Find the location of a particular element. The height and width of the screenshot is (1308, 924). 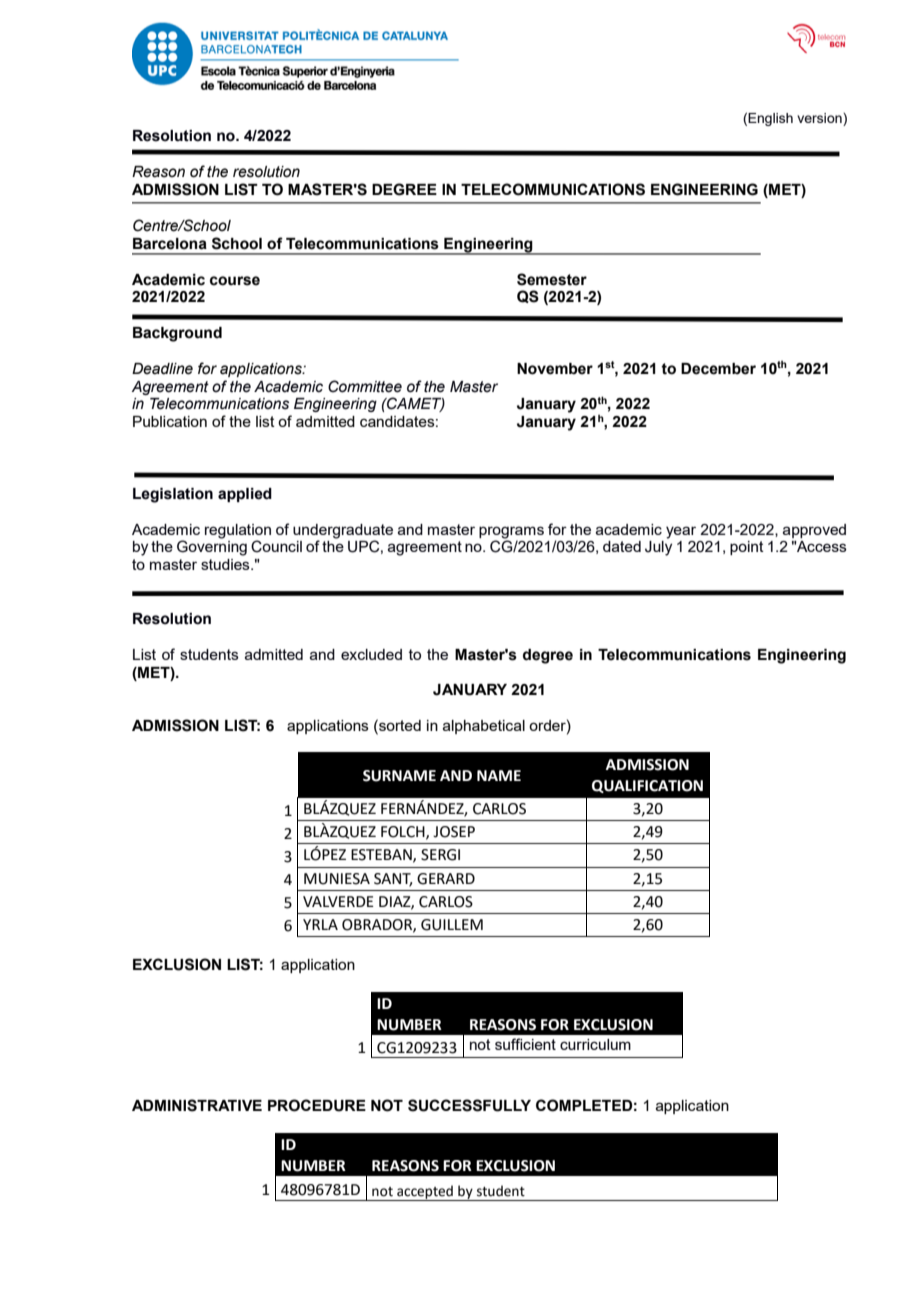

Barcelona is located at coordinates (170, 244).
